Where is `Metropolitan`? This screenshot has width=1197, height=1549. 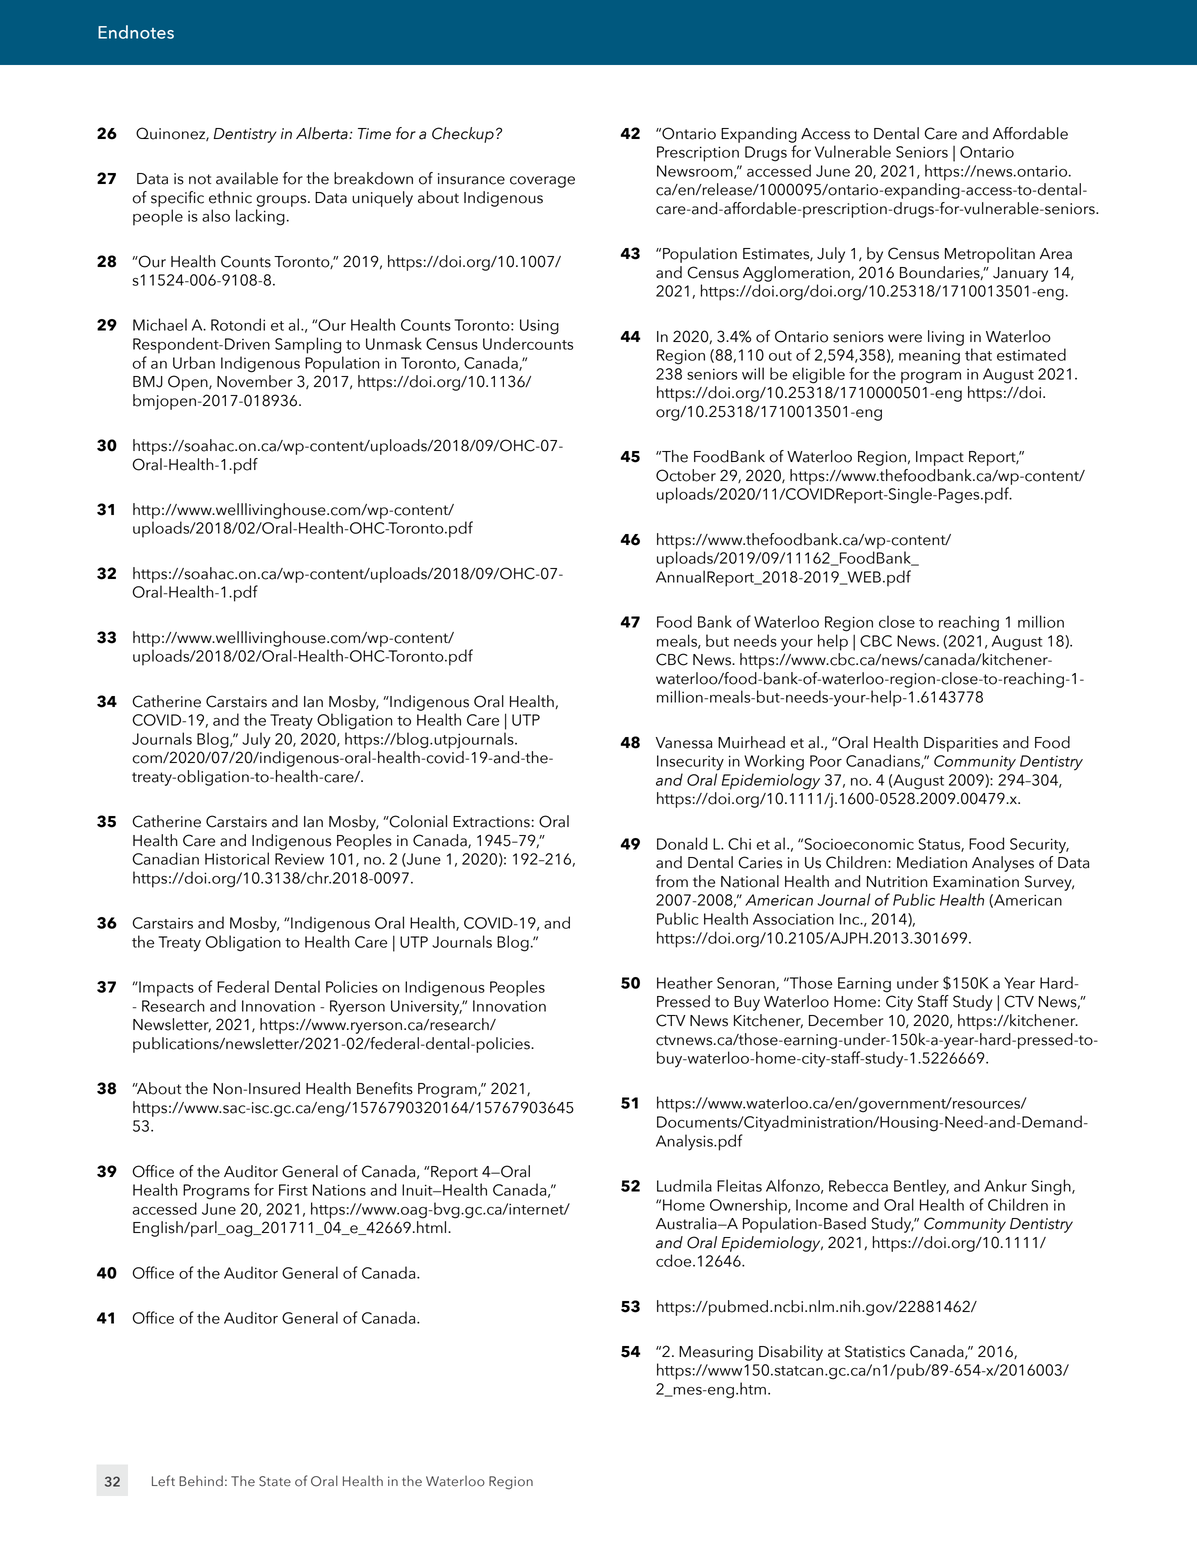
Metropolitan is located at coordinates (990, 255).
